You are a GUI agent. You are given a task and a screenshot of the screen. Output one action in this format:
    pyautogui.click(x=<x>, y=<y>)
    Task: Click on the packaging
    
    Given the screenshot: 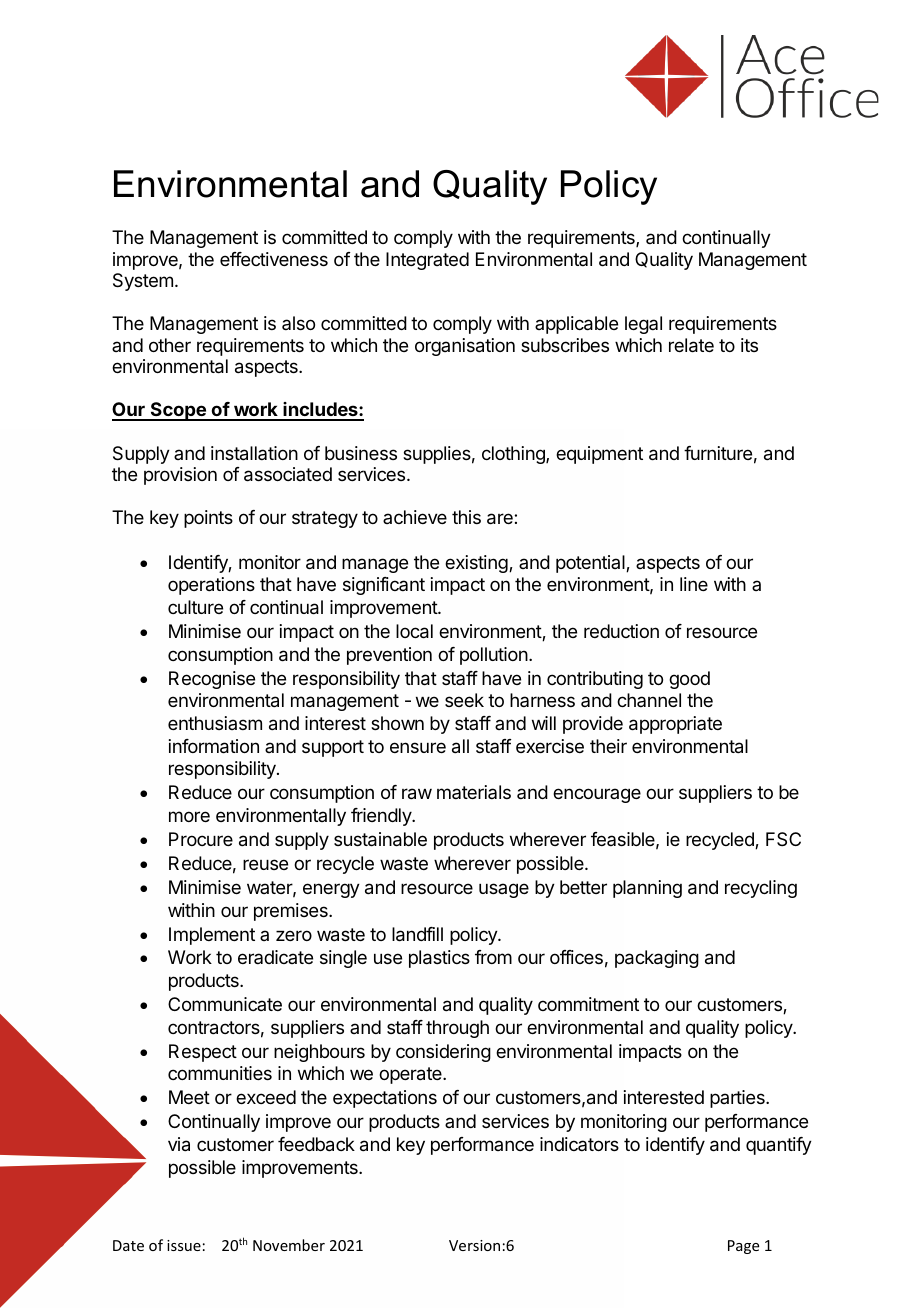 What is the action you would take?
    pyautogui.click(x=657, y=959)
